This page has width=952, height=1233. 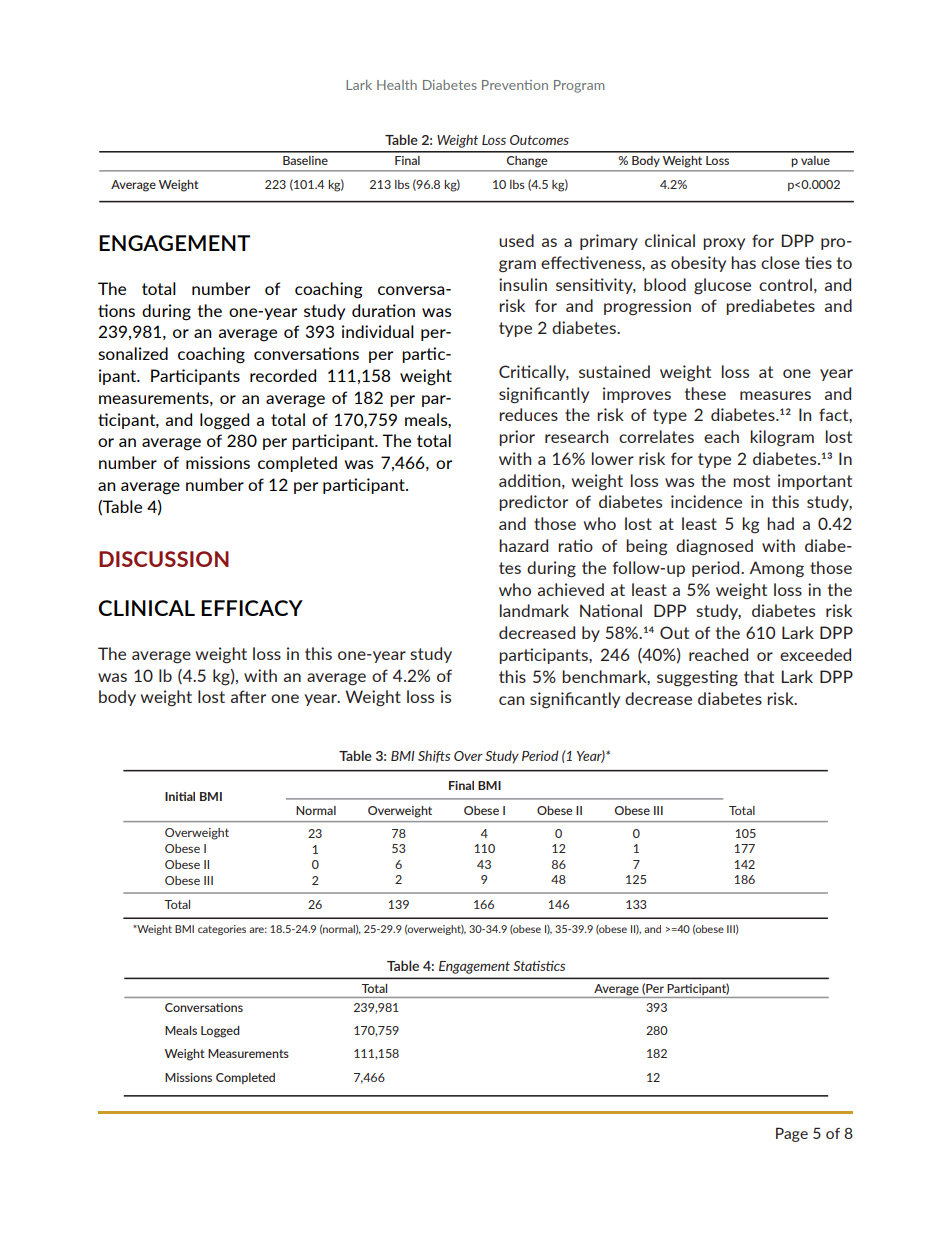 What do you see at coordinates (539, 966) in the page?
I see `Statistics` at bounding box center [539, 966].
